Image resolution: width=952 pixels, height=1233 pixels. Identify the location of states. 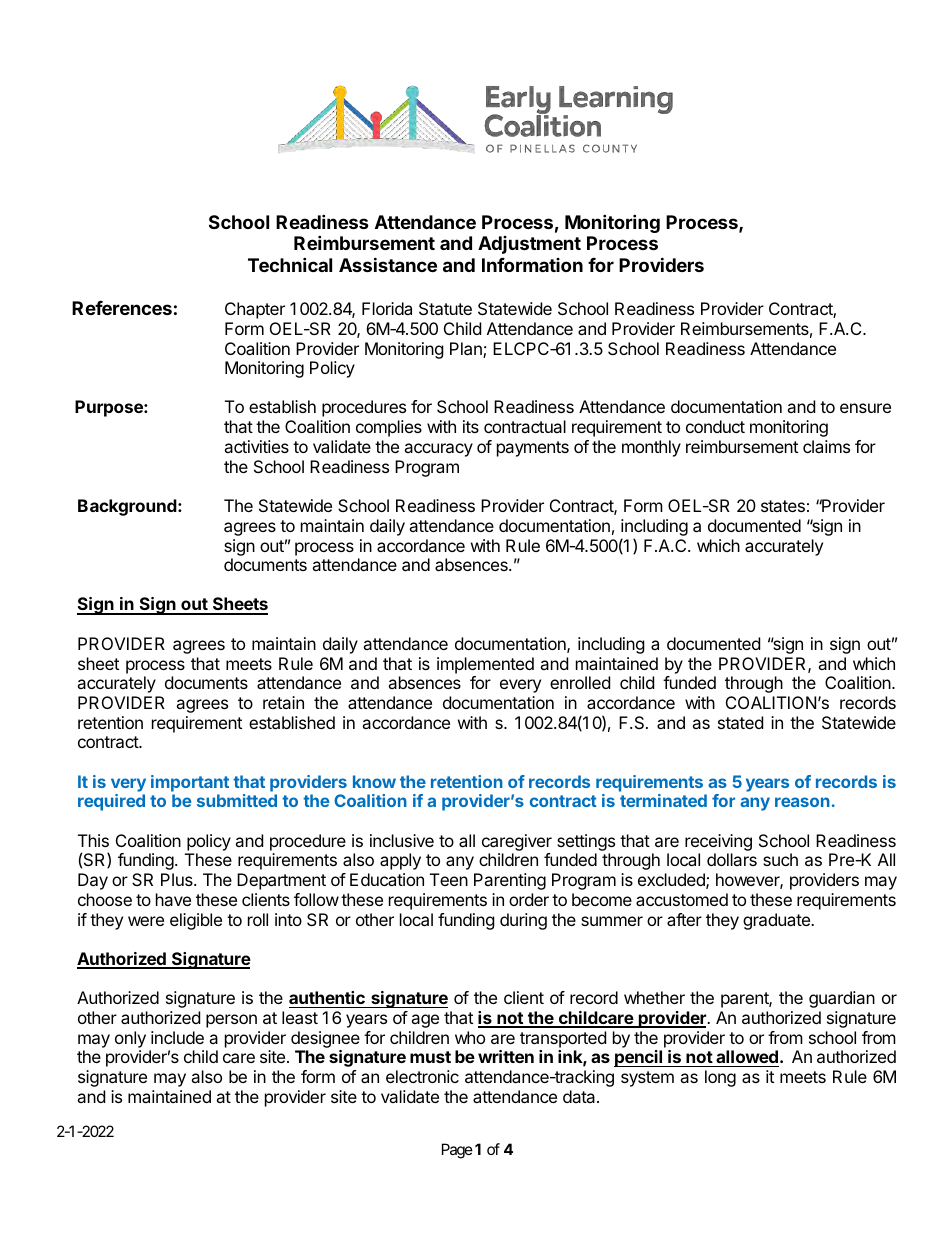
(783, 506).
